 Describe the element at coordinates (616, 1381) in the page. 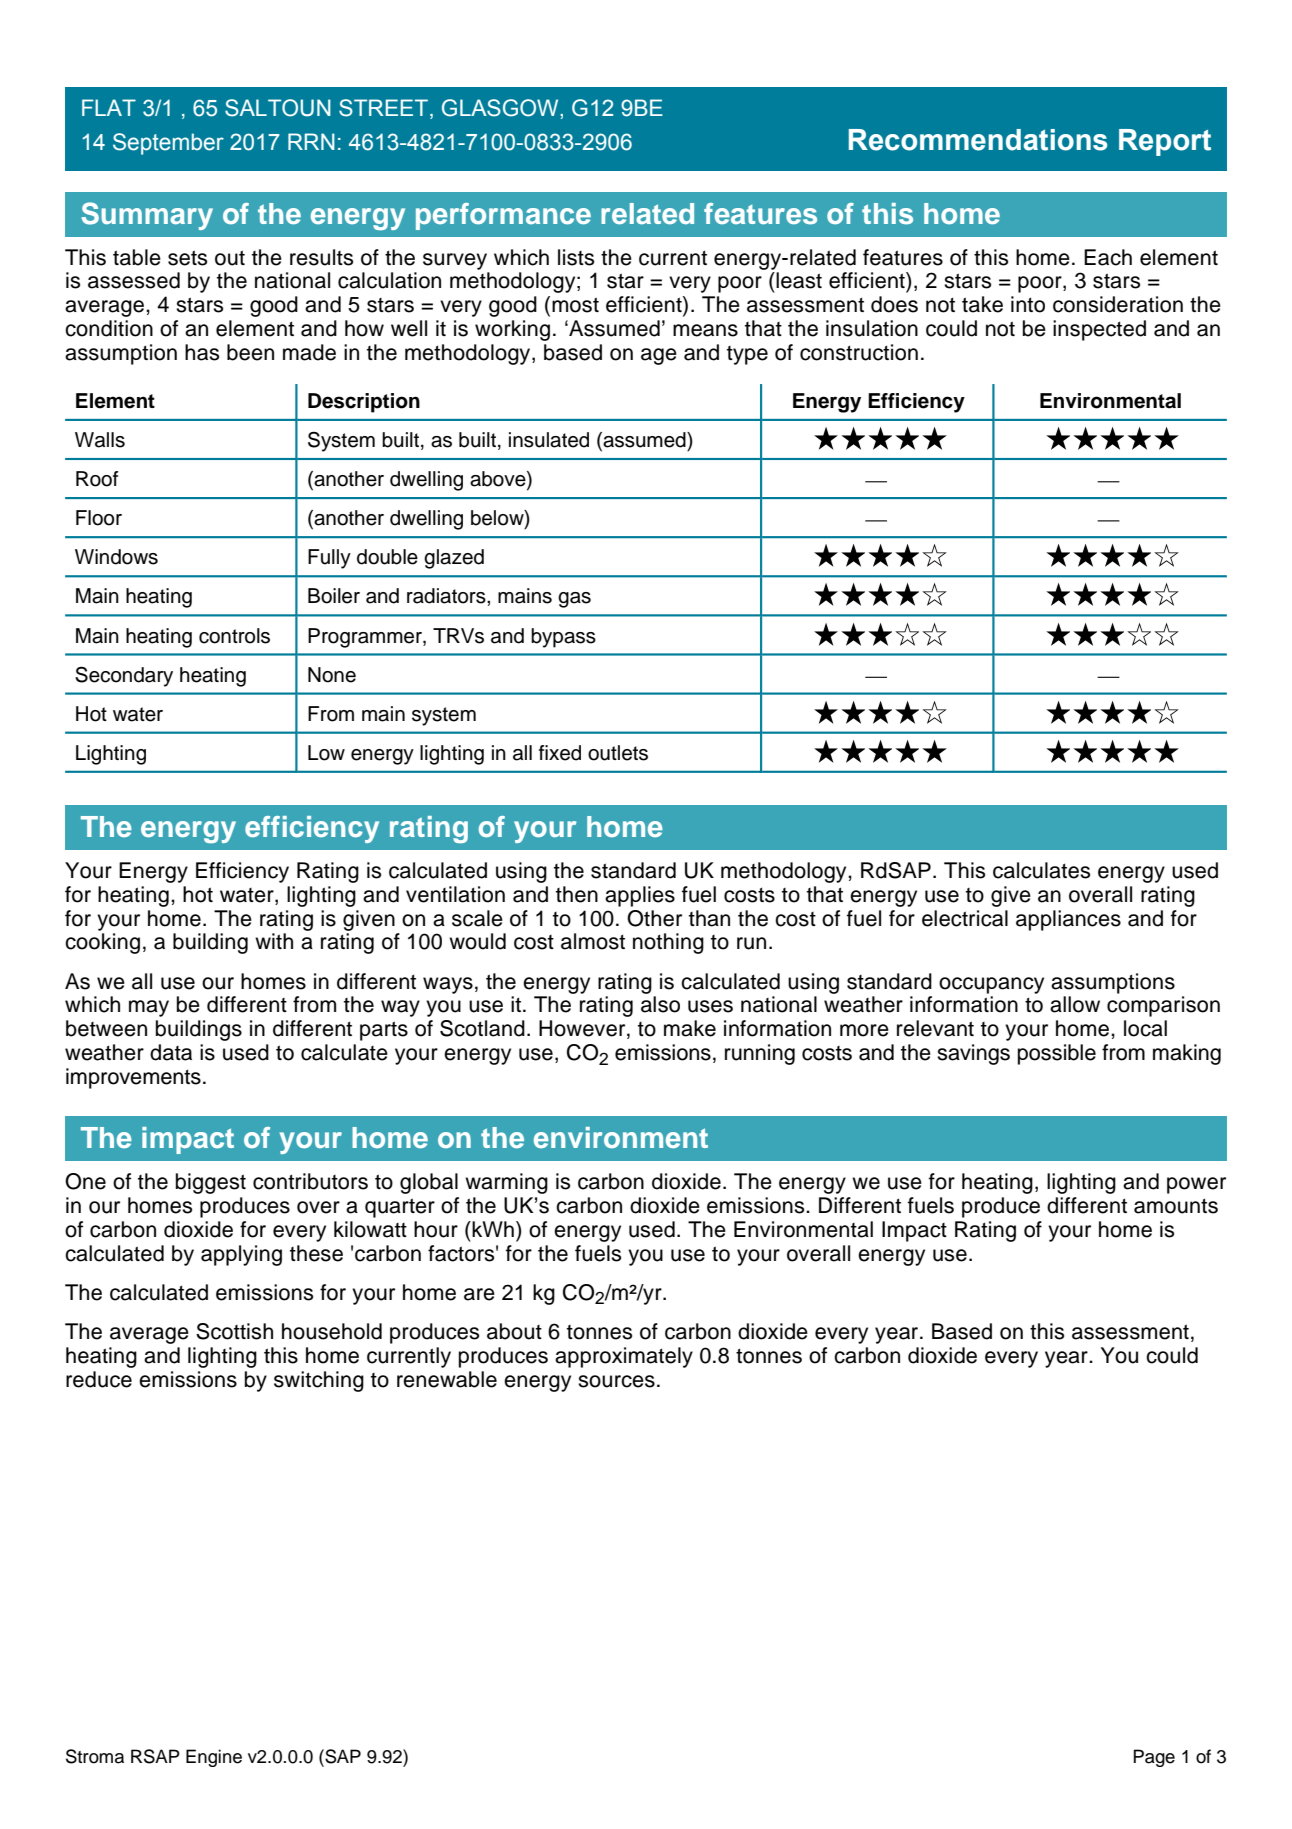

I see `sources` at that location.
